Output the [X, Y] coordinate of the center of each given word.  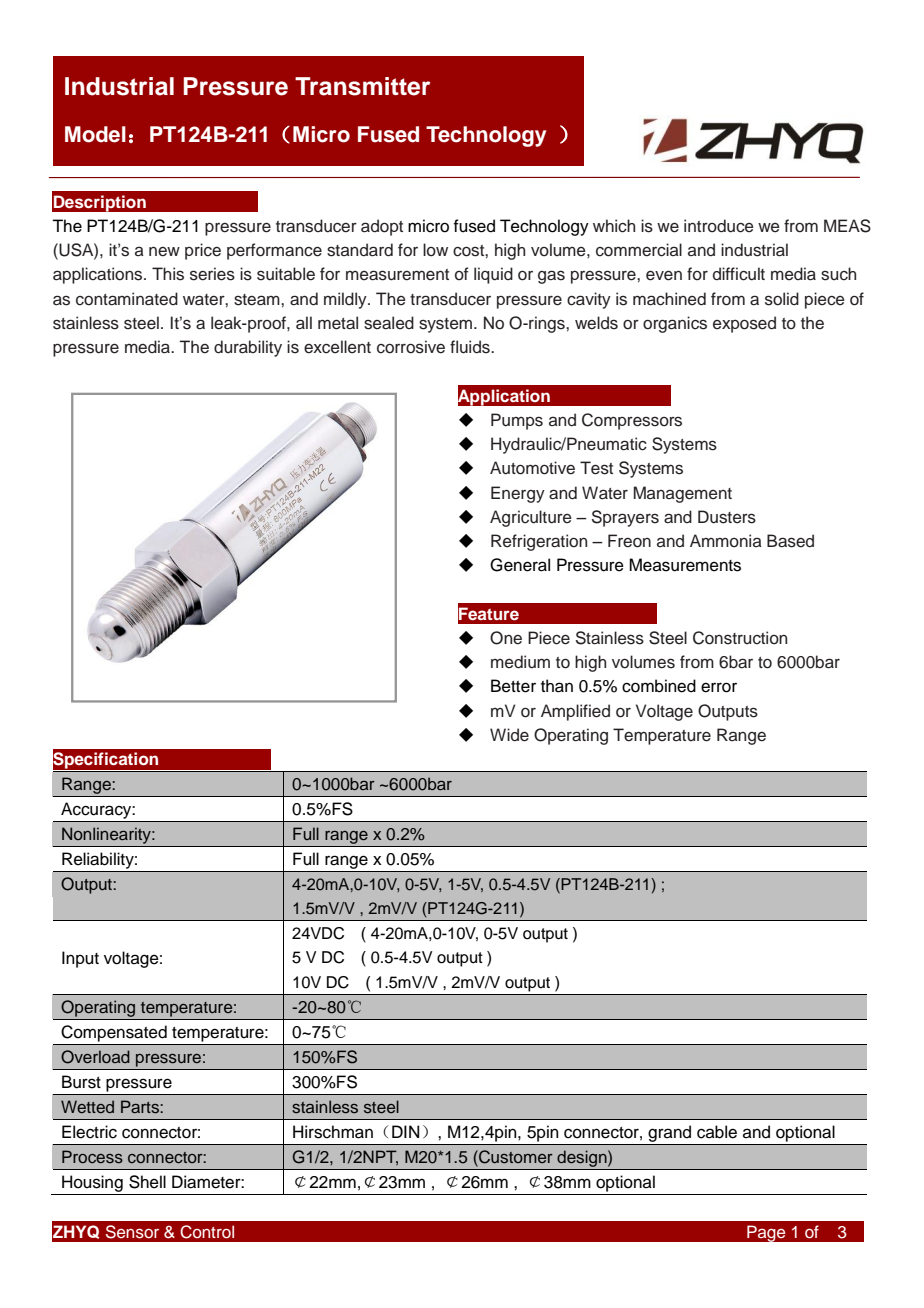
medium [520, 662]
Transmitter [362, 86]
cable [717, 1132]
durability [248, 348]
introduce [719, 226]
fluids [471, 347]
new [164, 251]
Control [207, 1232]
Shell [147, 1182]
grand [669, 1134]
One [506, 638]
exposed [744, 324]
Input [80, 959]
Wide [509, 735]
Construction [740, 638]
